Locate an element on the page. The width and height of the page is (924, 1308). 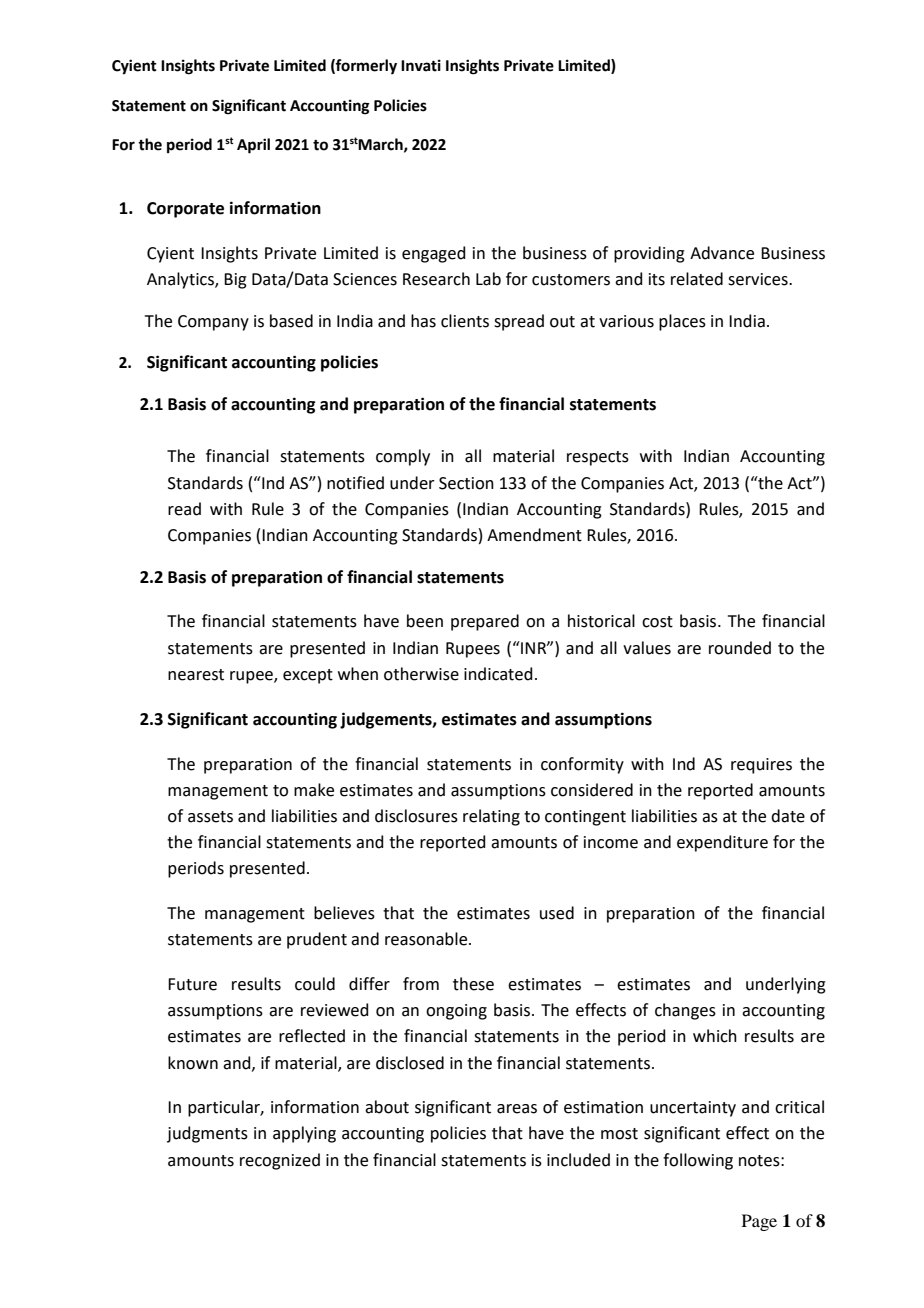
recognized is located at coordinates (280, 1161).
